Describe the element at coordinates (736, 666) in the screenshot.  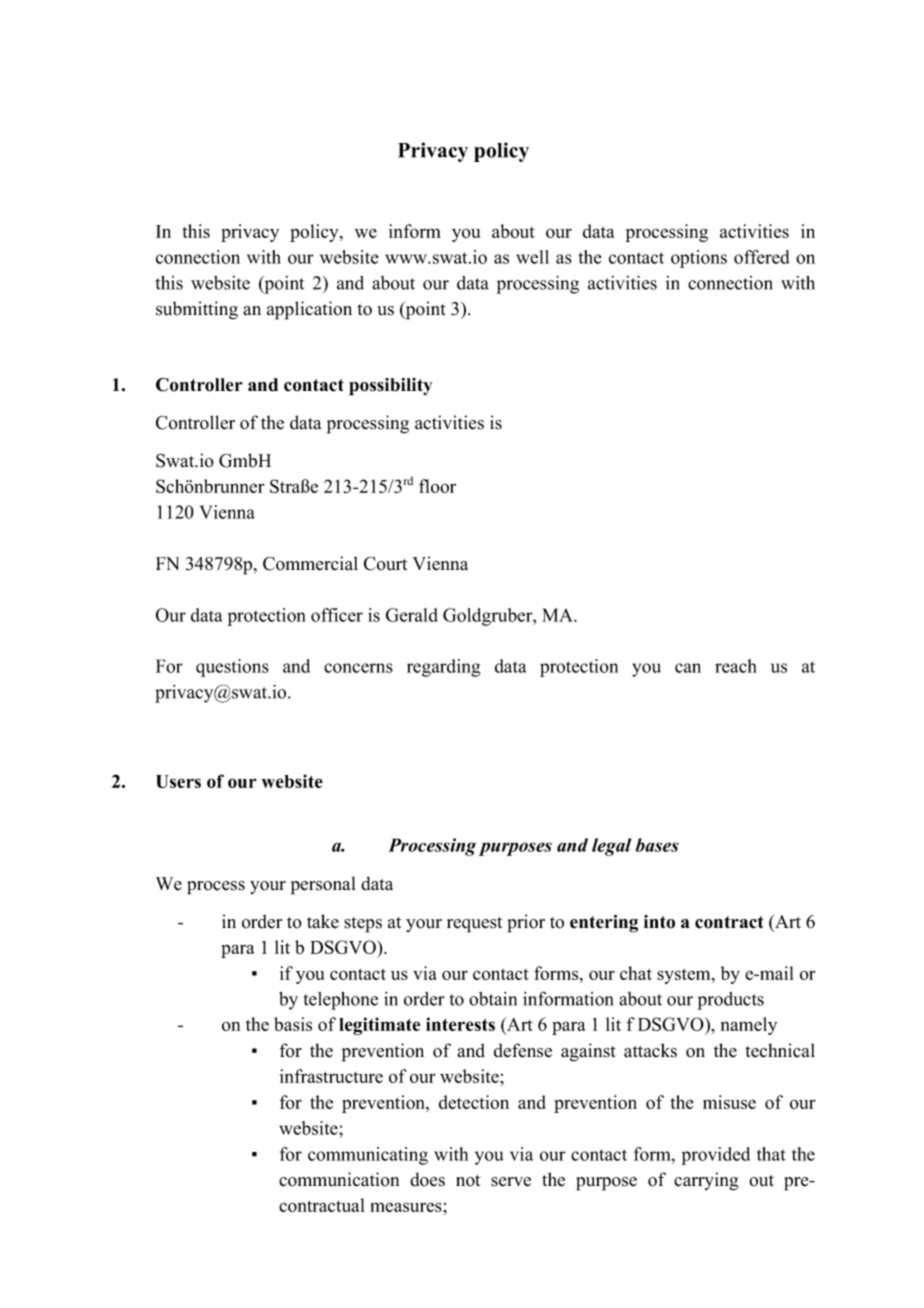
I see `reach` at that location.
